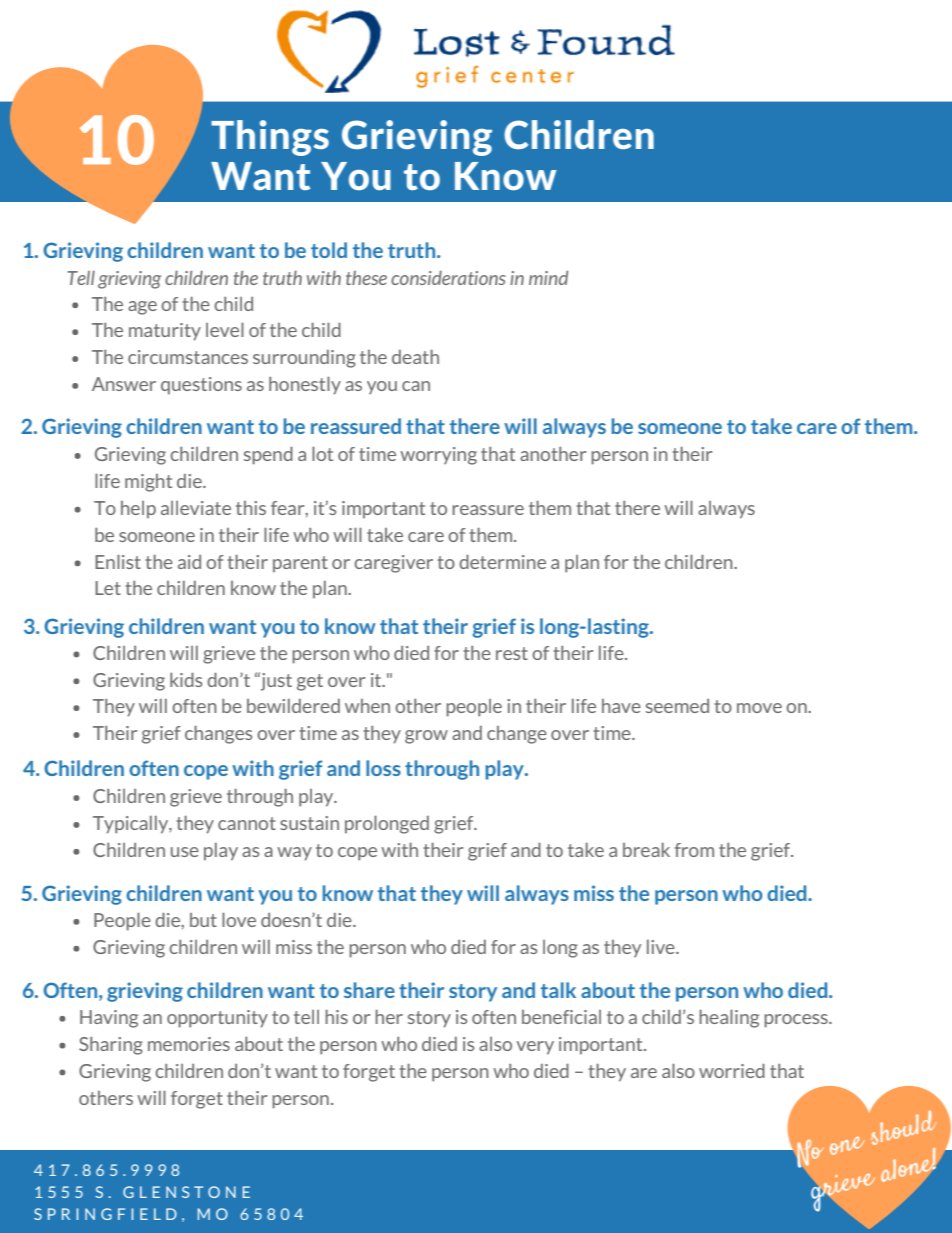 This screenshot has height=1233, width=952. Describe the element at coordinates (329, 250) in the screenshot. I see `told` at that location.
